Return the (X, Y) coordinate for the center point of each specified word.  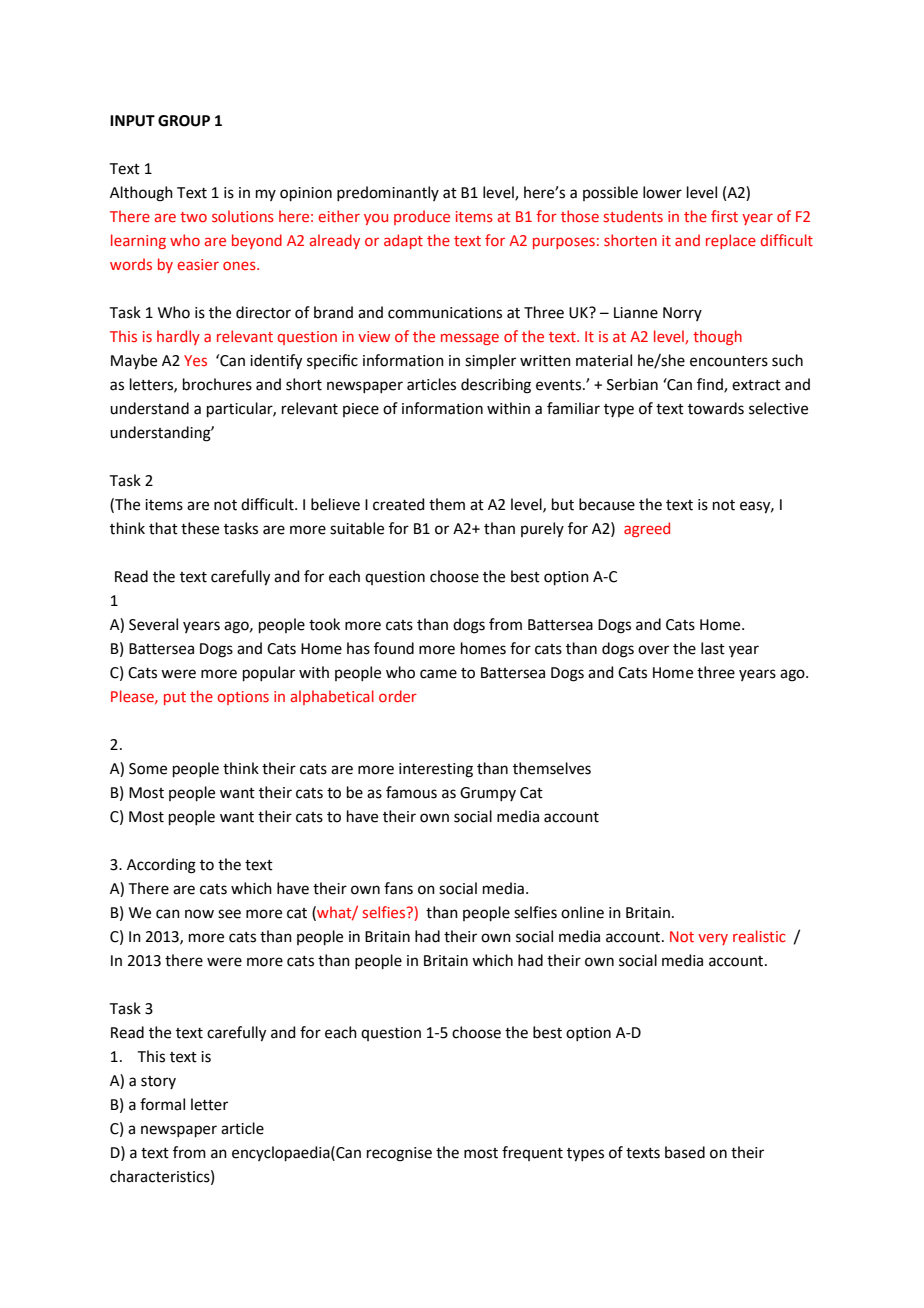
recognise (399, 1154)
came (438, 674)
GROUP (184, 121)
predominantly (388, 193)
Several (153, 624)
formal (162, 1104)
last (713, 648)
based (685, 1152)
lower (662, 192)
